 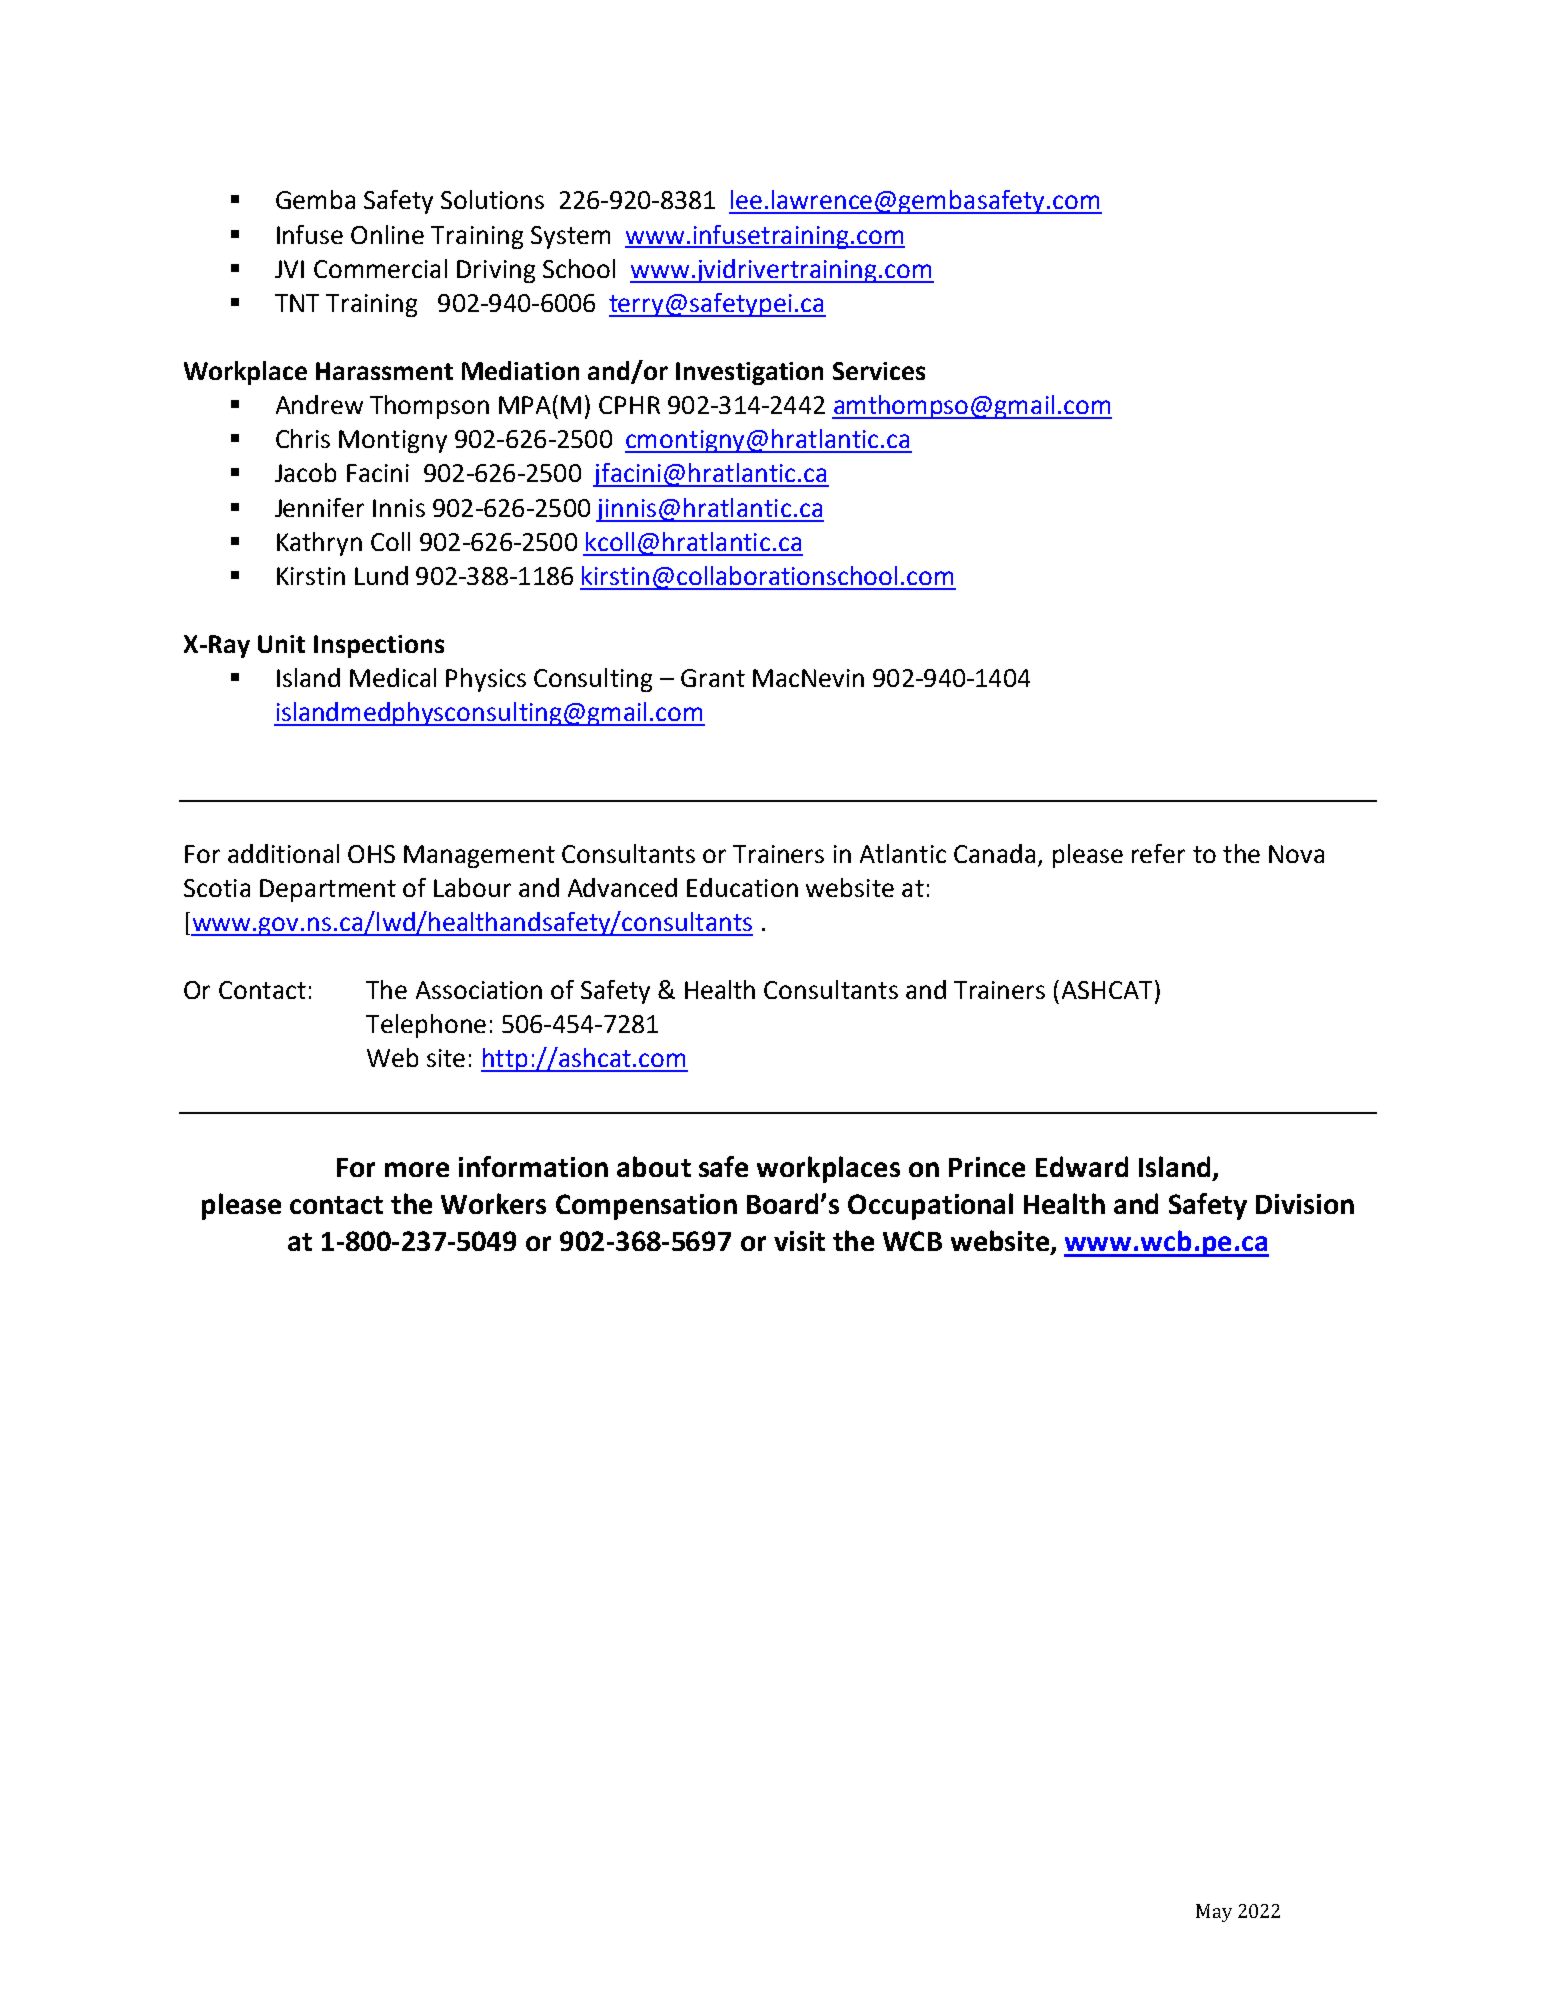 I want to click on Services, so click(x=879, y=371).
